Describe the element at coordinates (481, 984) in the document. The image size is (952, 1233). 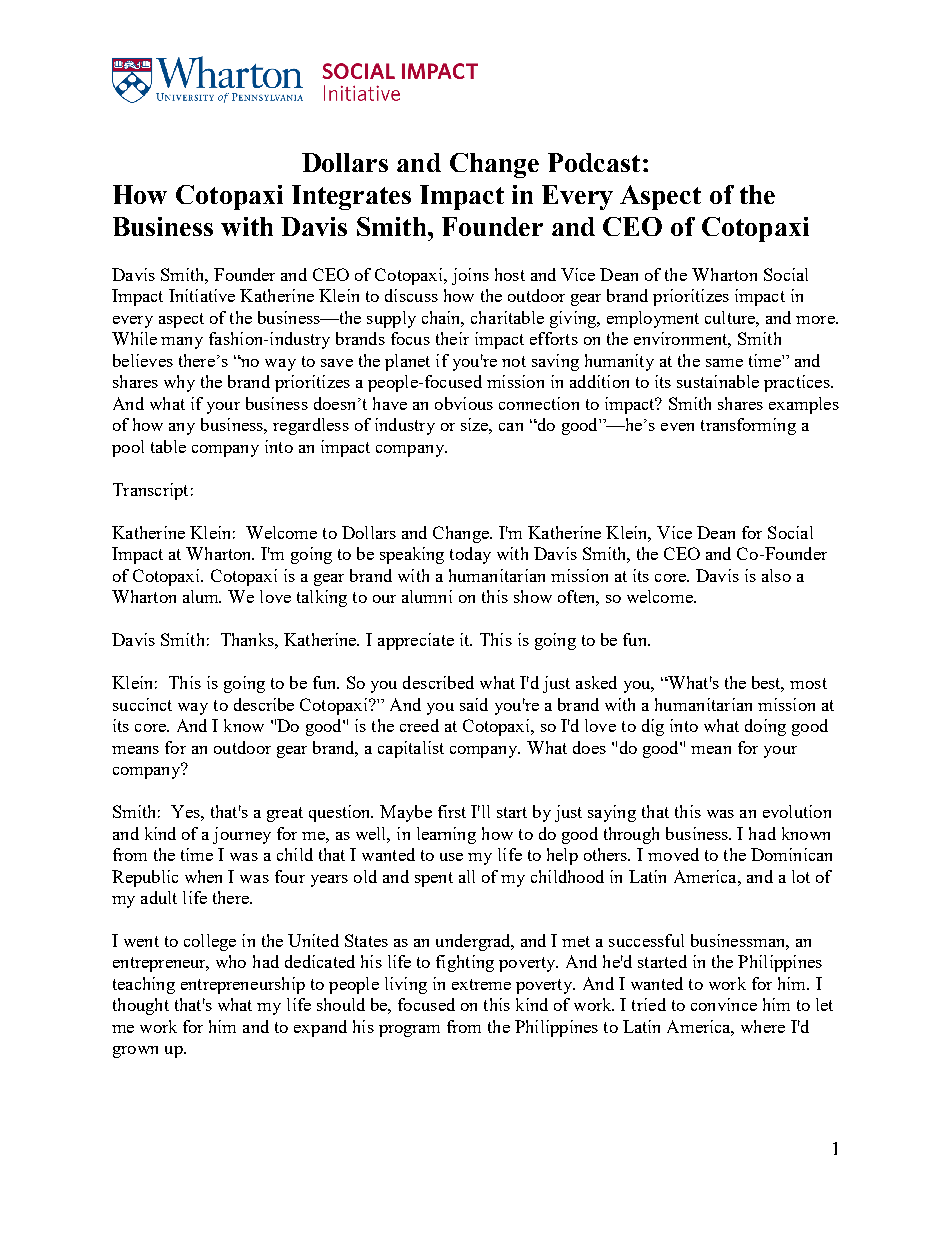
I see `extreme` at that location.
